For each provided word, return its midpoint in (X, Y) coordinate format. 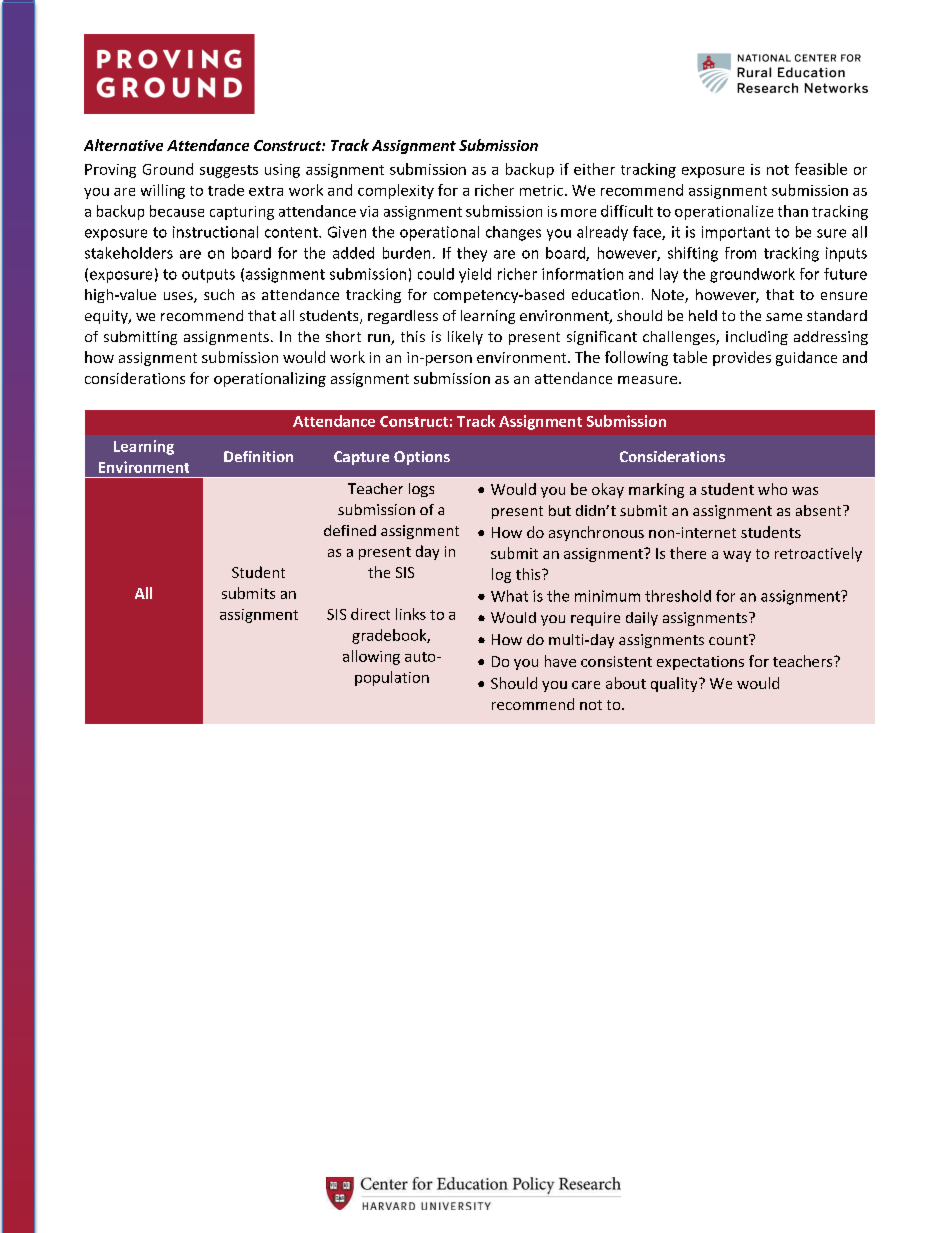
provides (742, 358)
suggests (229, 171)
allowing (371, 657)
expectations (700, 663)
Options (422, 458)
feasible (821, 169)
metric (543, 190)
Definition (258, 456)
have (560, 661)
